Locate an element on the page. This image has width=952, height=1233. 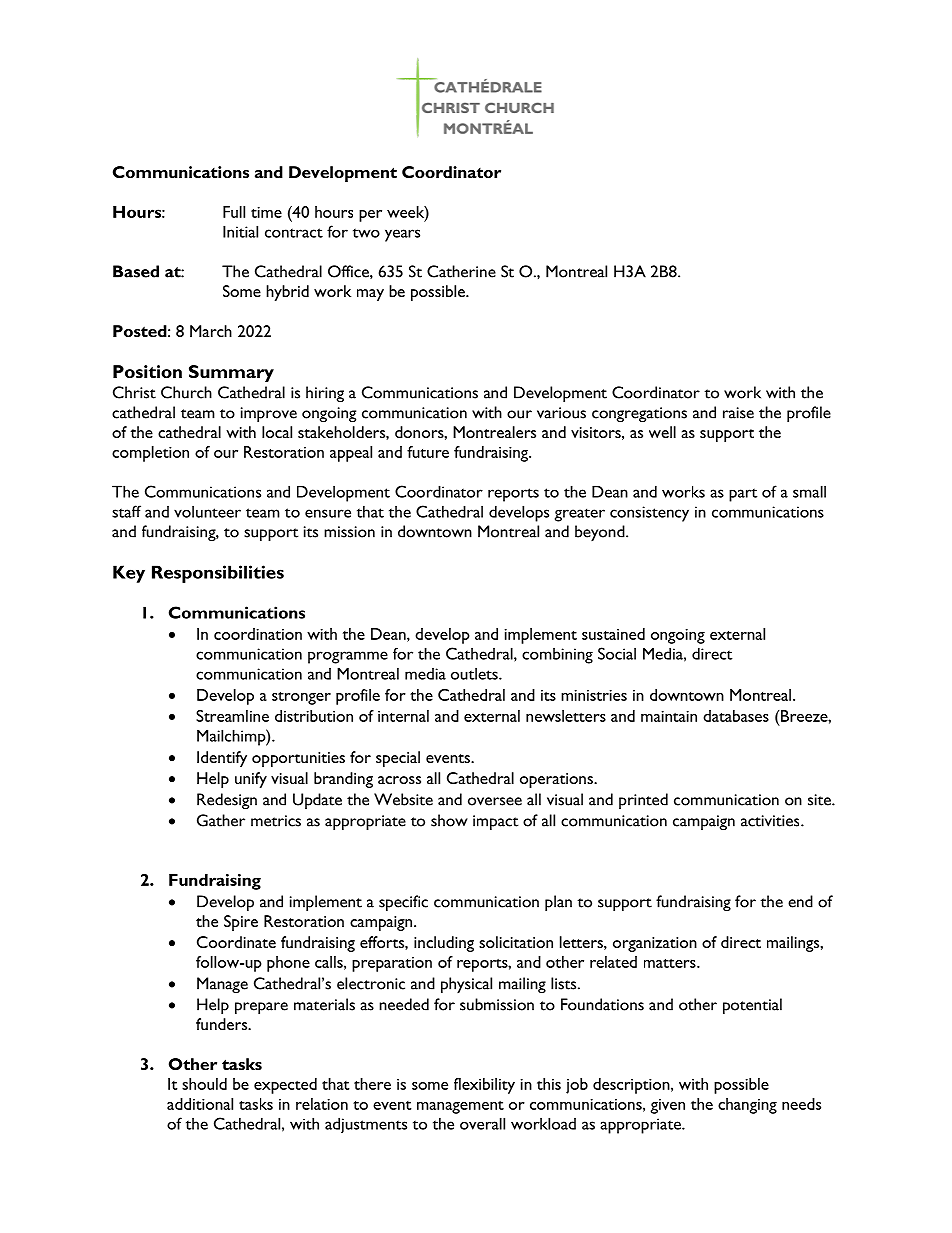
raise is located at coordinates (738, 413).
